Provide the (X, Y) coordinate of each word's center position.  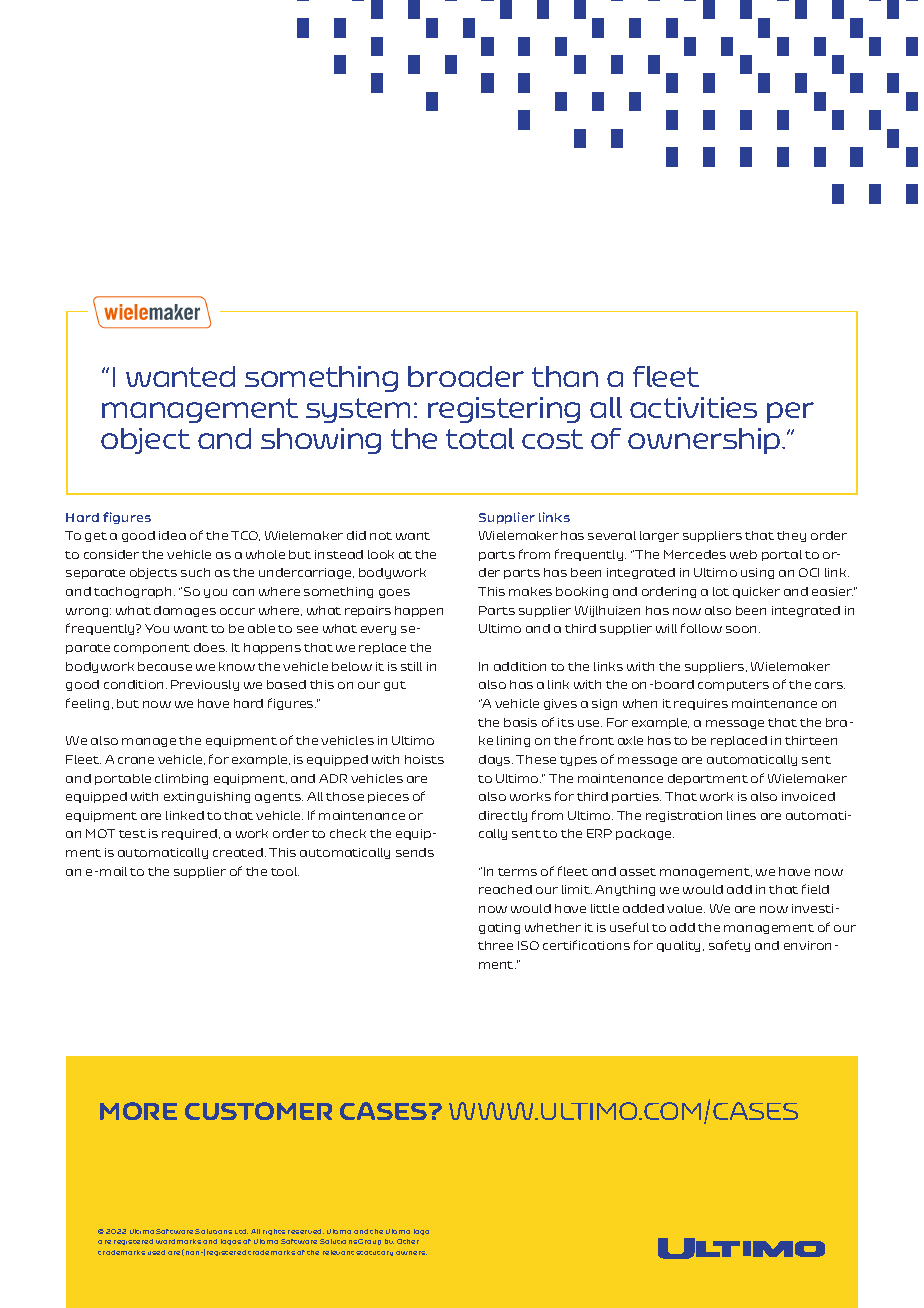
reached (505, 889)
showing (321, 441)
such (195, 572)
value (686, 908)
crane (136, 760)
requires (701, 704)
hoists (424, 759)
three (495, 945)
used (156, 1252)
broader (466, 376)
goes (394, 593)
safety (729, 946)
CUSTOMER (258, 1111)
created (238, 852)
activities (693, 407)
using (757, 573)
